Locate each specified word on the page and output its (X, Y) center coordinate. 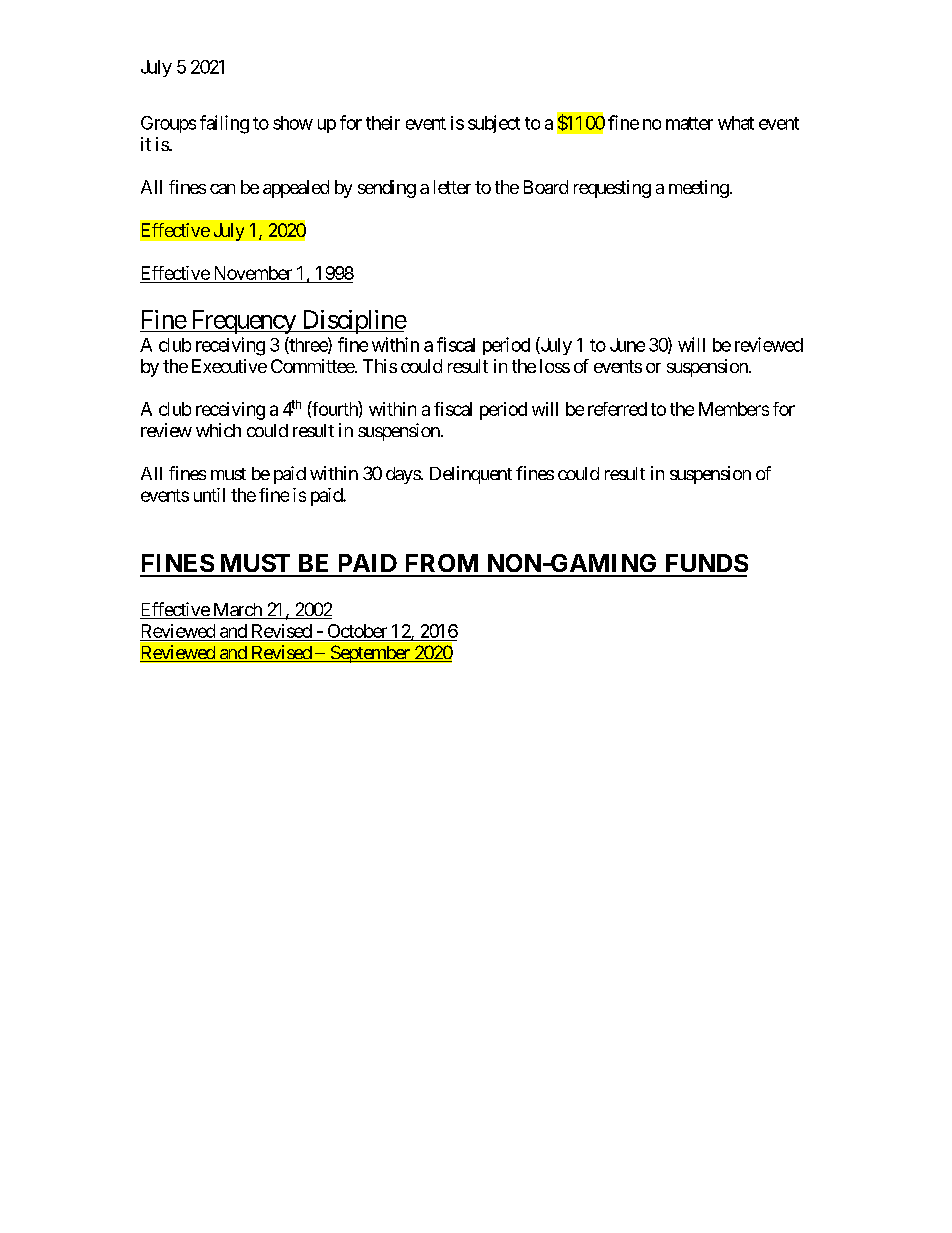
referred (617, 409)
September (370, 654)
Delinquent (471, 475)
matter (689, 123)
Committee (313, 366)
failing (224, 124)
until (209, 495)
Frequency (242, 322)
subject (494, 124)
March (237, 611)
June (627, 345)
